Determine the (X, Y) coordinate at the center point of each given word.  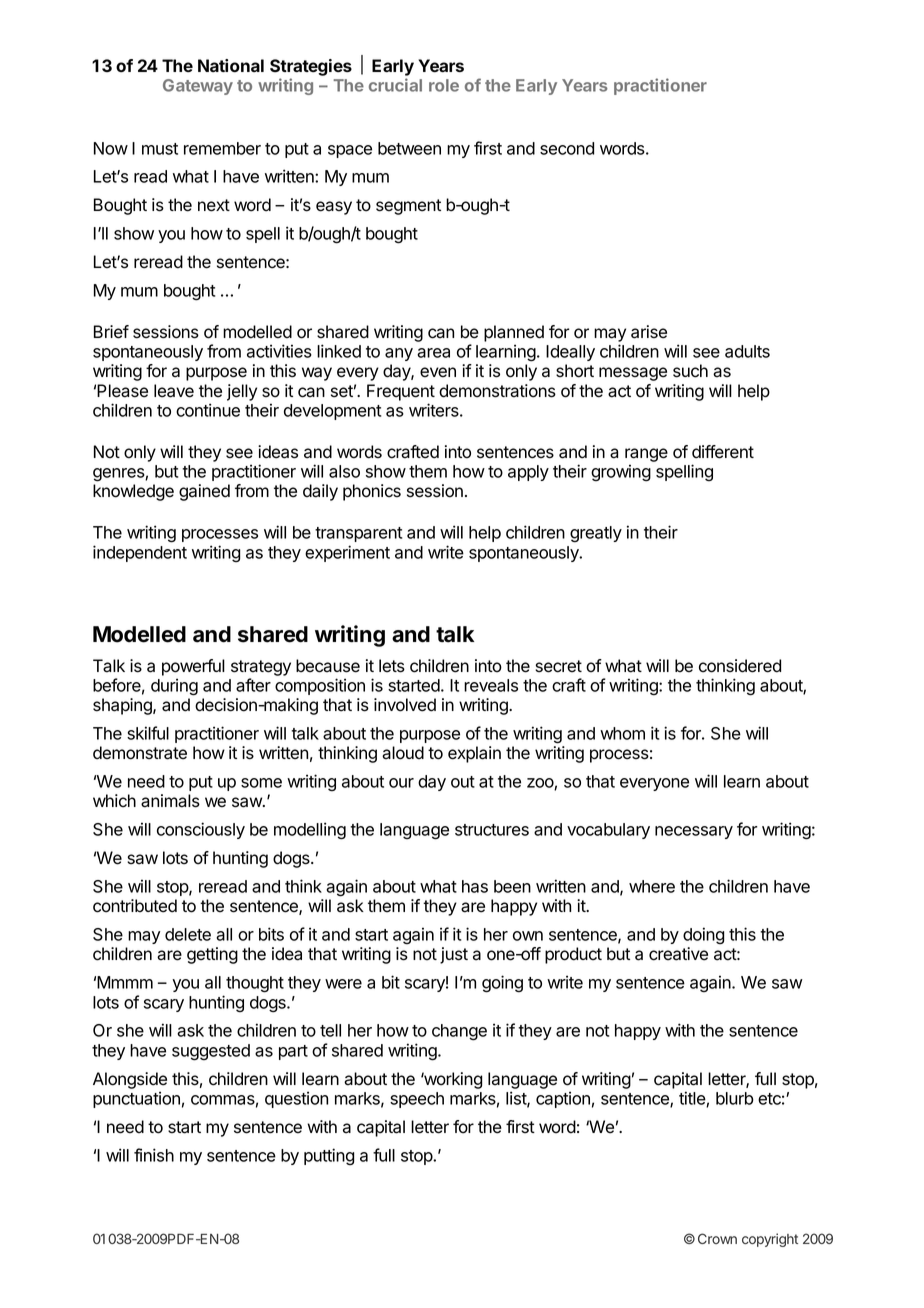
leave (174, 391)
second (567, 148)
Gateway (198, 87)
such (690, 371)
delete (188, 934)
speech (417, 1100)
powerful (193, 667)
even (438, 372)
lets (392, 666)
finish (154, 1155)
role (444, 85)
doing (703, 935)
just (454, 955)
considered (740, 666)
